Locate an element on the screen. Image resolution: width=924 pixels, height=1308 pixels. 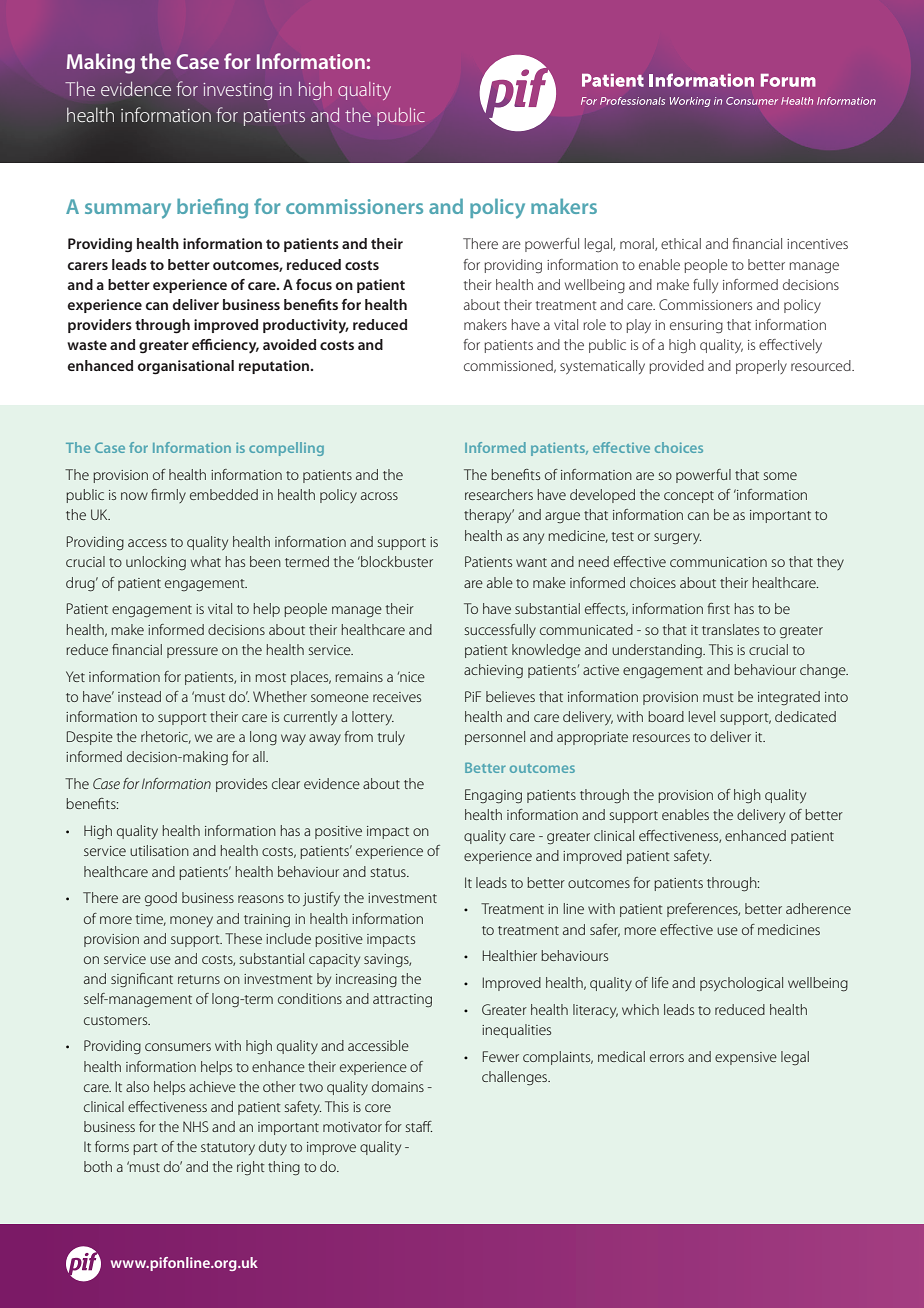
attracting is located at coordinates (402, 1001).
